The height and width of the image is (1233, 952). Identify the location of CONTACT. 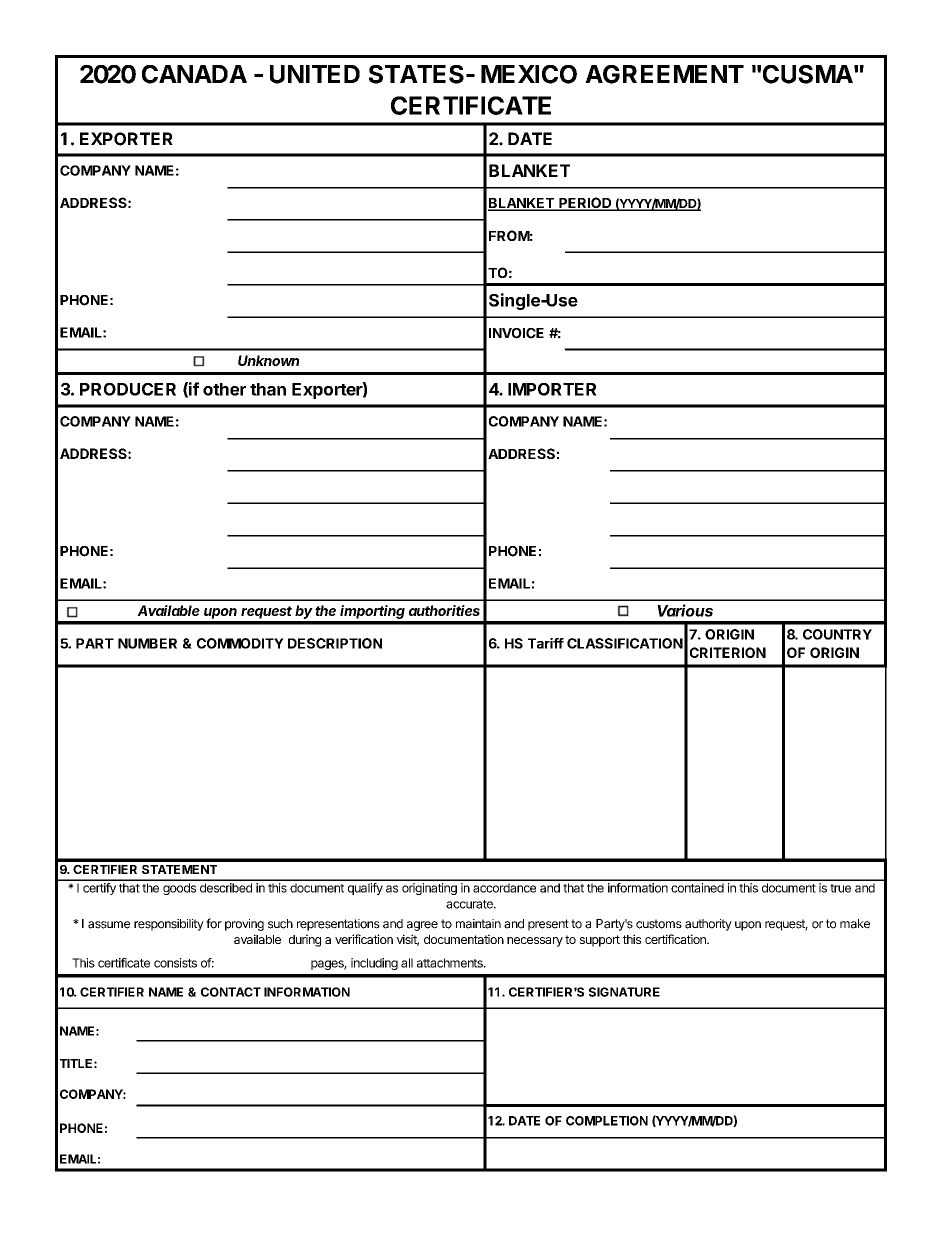
(231, 992).
